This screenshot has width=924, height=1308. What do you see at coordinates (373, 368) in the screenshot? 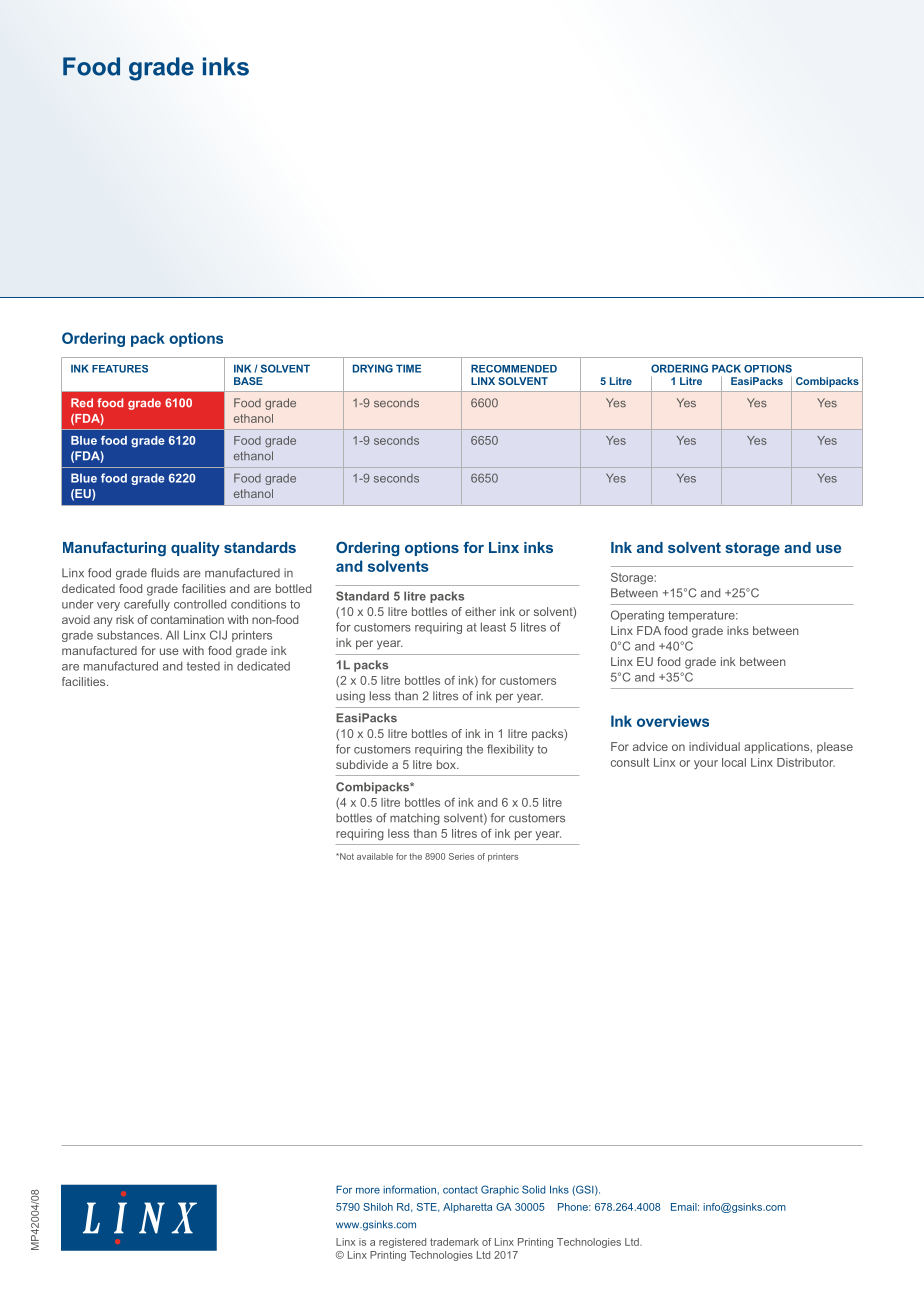
I see `Drying` at bounding box center [373, 368].
